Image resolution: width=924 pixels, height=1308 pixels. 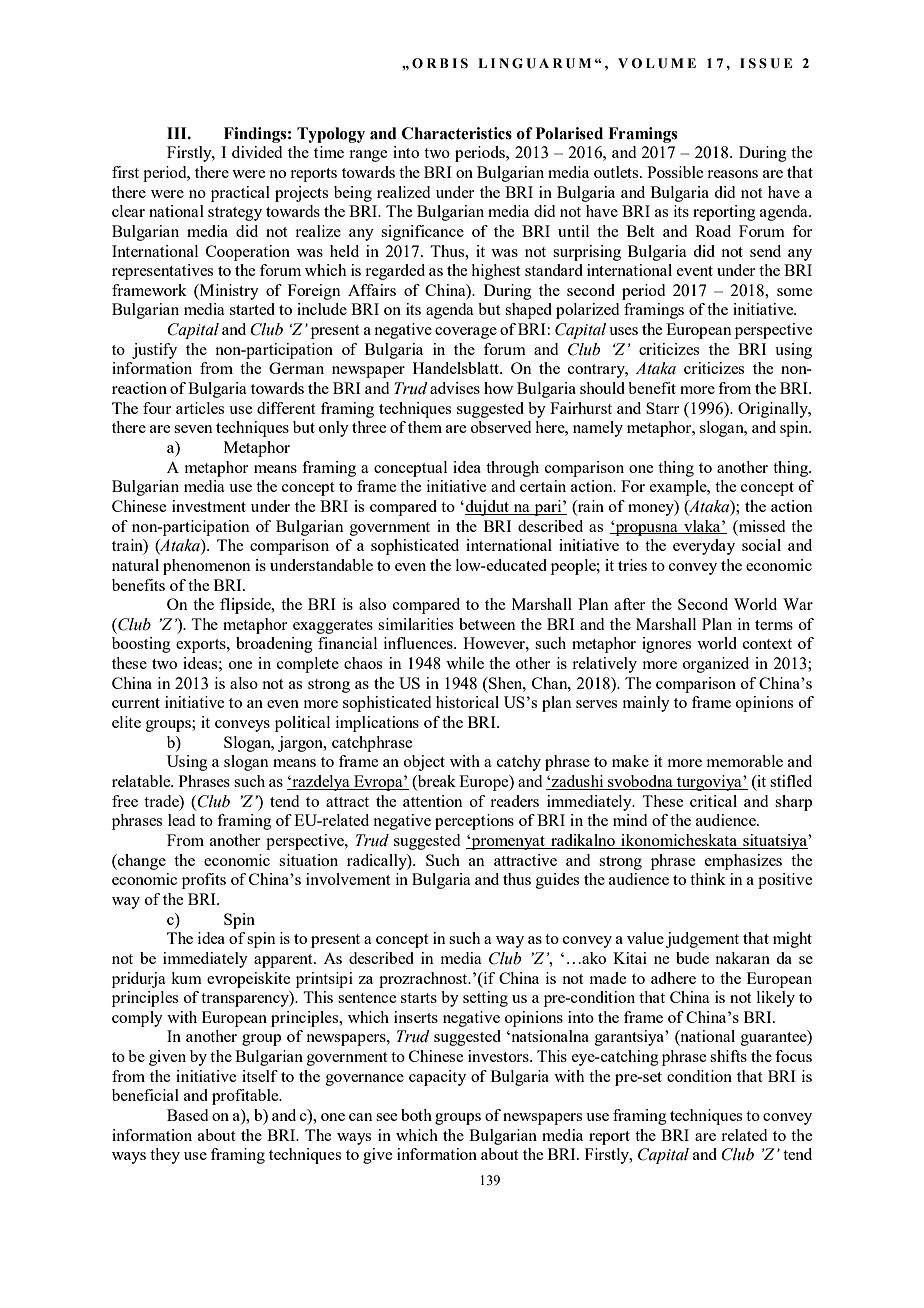 I want to click on reasons, so click(x=732, y=174).
